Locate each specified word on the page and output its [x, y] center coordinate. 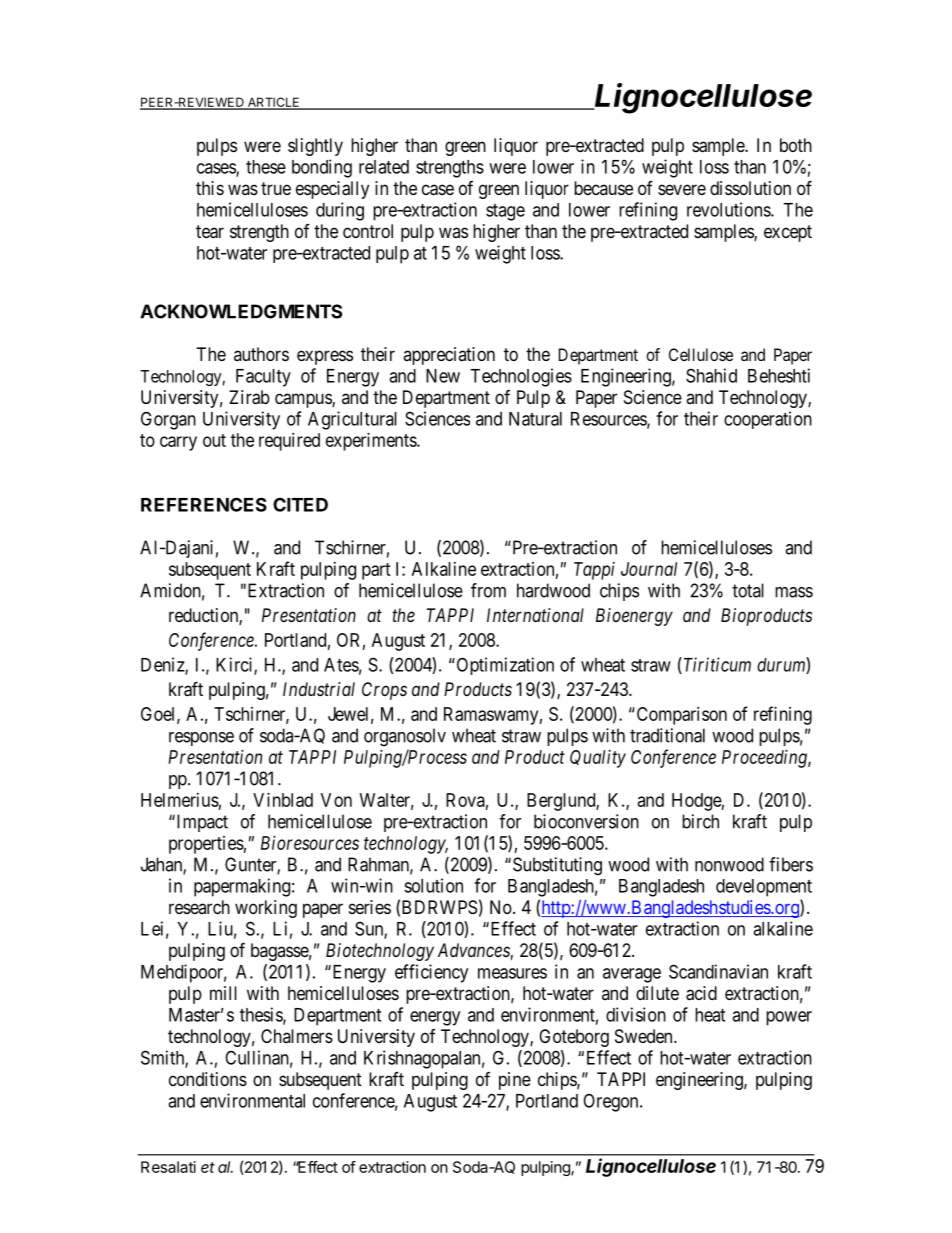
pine [515, 1081]
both [796, 145]
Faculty [263, 378]
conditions [208, 1079]
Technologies [521, 377]
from [488, 590]
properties [206, 845]
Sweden [645, 1036]
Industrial [319, 689]
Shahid [711, 375]
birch [700, 821]
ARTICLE [273, 103]
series [370, 907]
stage [505, 212]
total [748, 590]
